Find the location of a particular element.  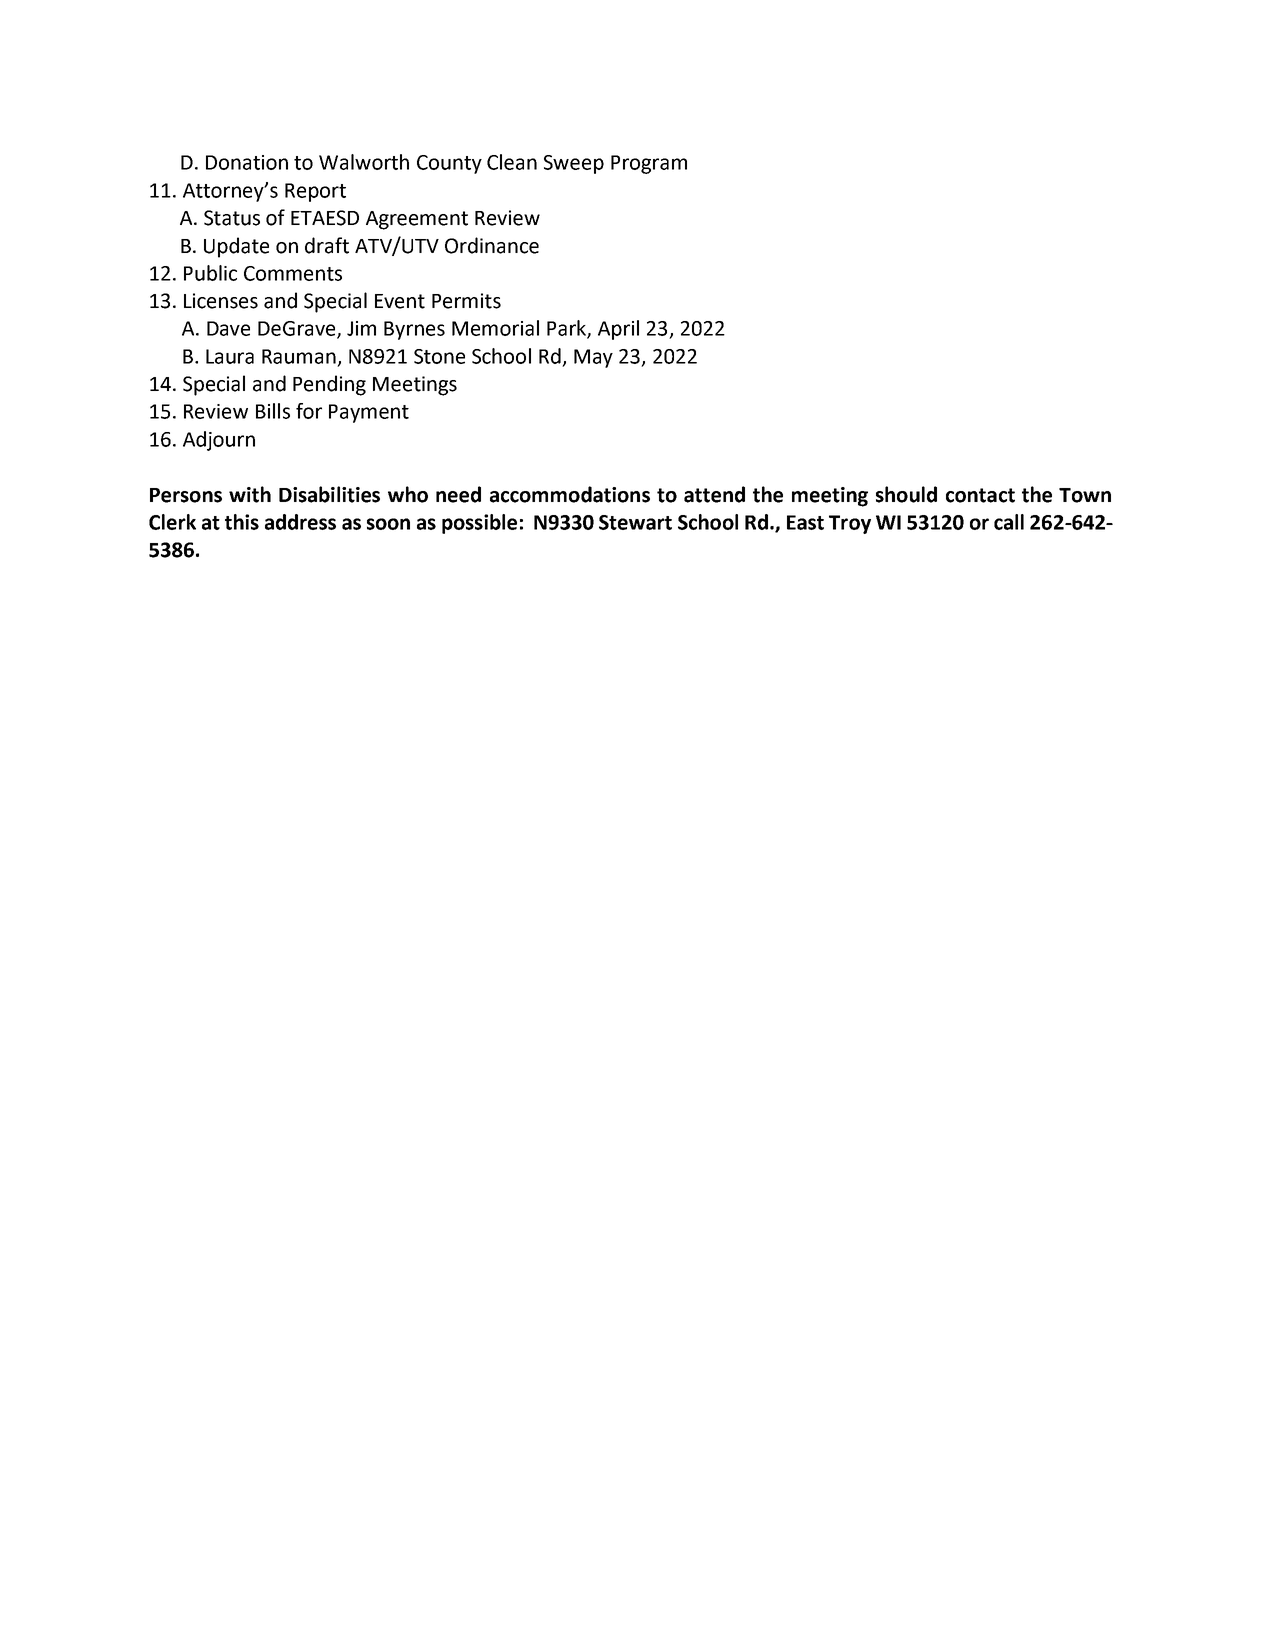

April is located at coordinates (618, 330).
